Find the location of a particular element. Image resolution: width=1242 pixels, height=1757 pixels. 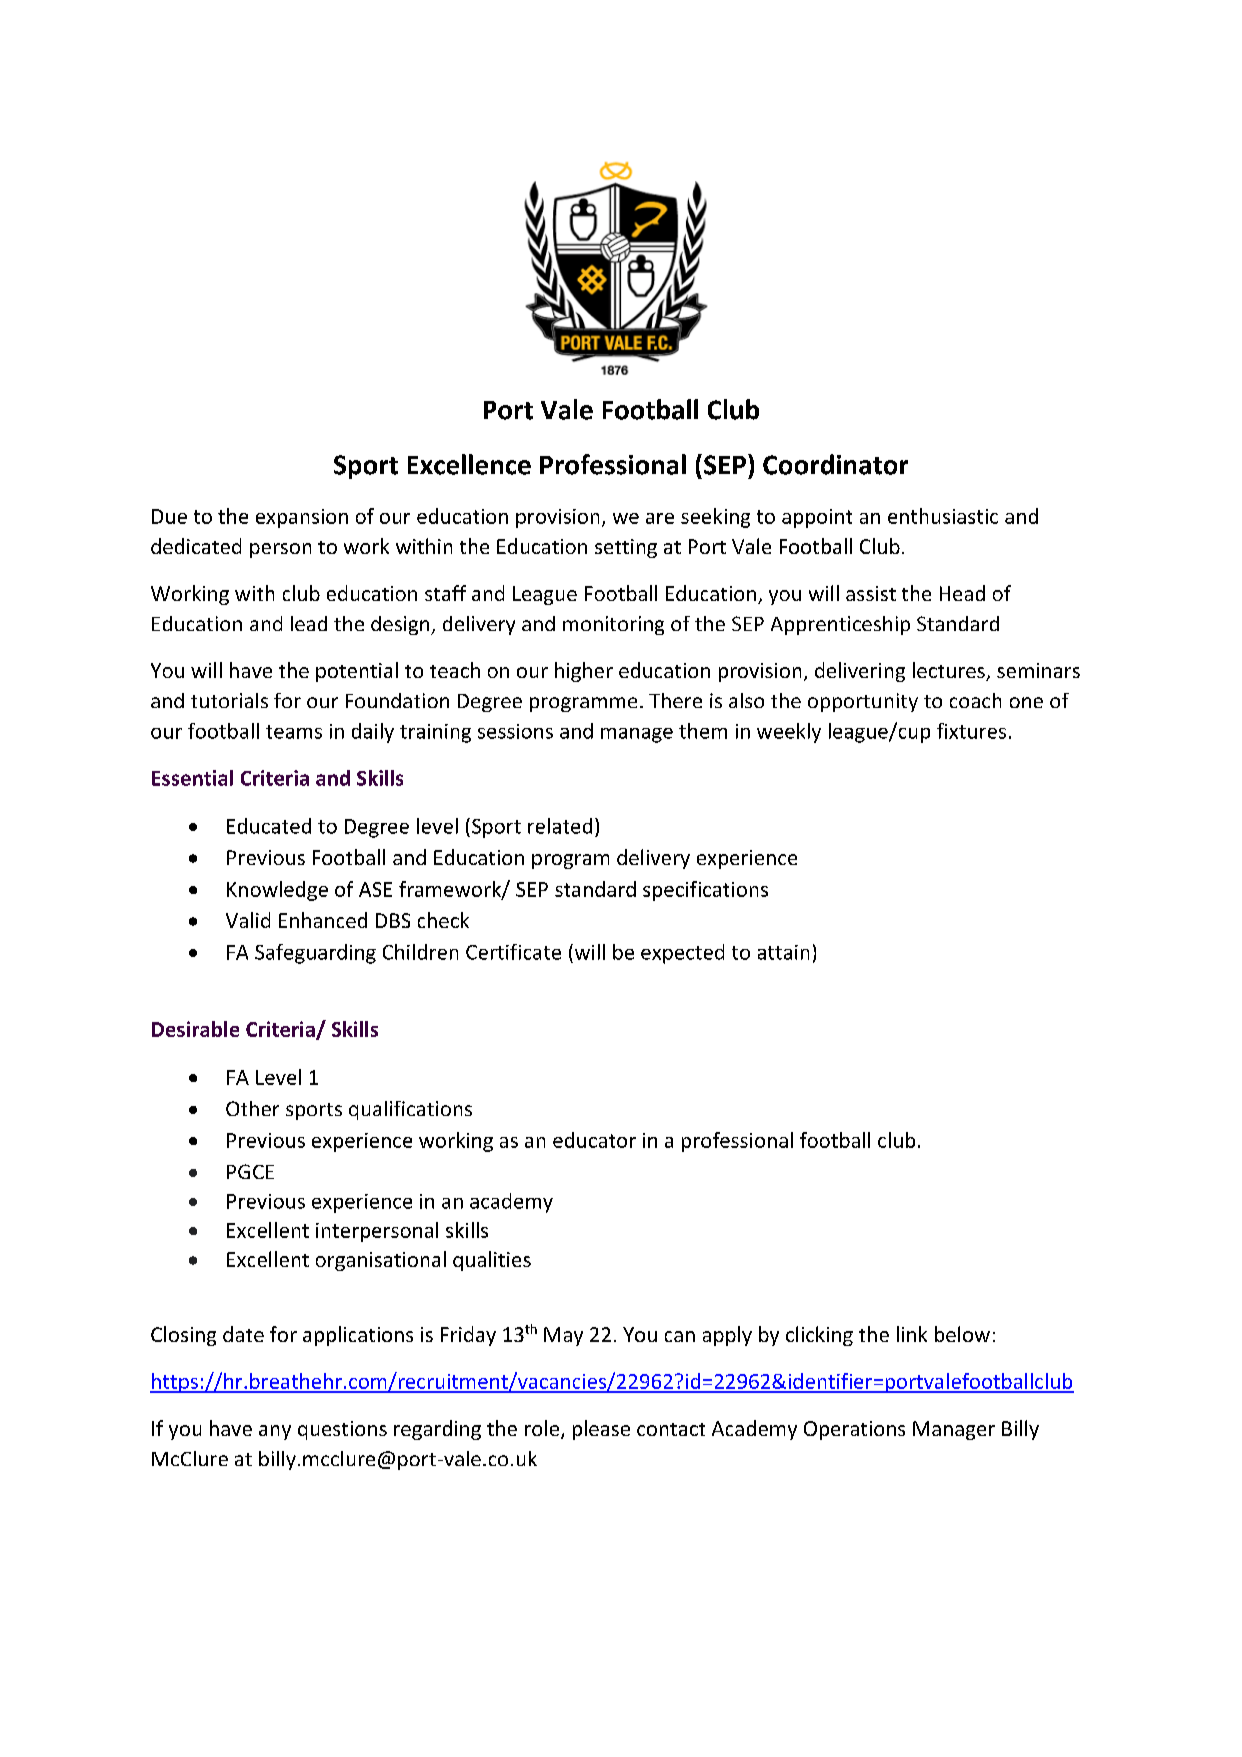

educator is located at coordinates (594, 1140).
